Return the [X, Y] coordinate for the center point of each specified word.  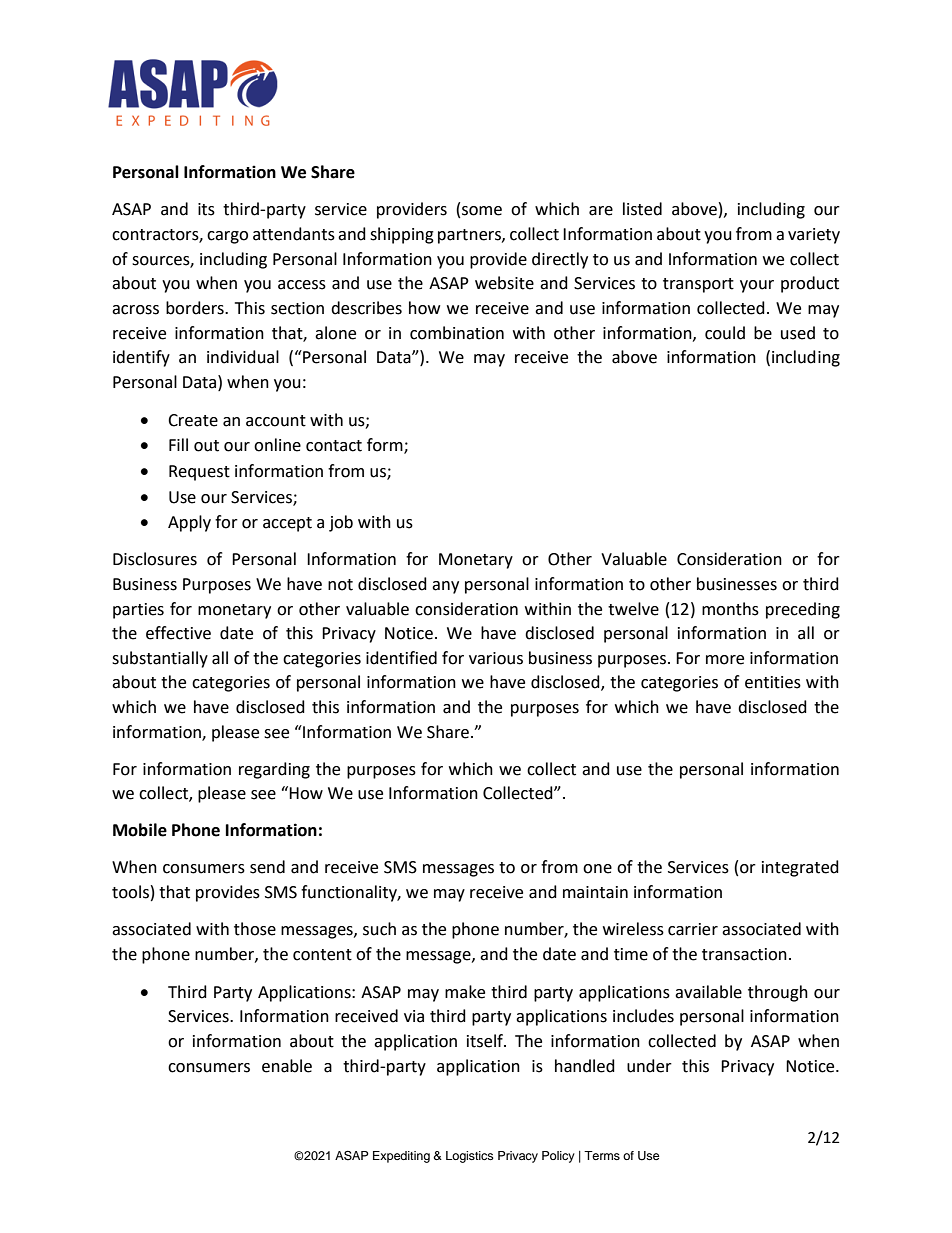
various [496, 658]
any [445, 587]
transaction [744, 954]
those [255, 929]
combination [457, 333]
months [730, 609]
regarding [274, 770]
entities [773, 682]
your [757, 286]
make [465, 992]
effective [178, 633]
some [482, 211]
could [725, 333]
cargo [227, 237]
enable [287, 1066]
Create [193, 420]
